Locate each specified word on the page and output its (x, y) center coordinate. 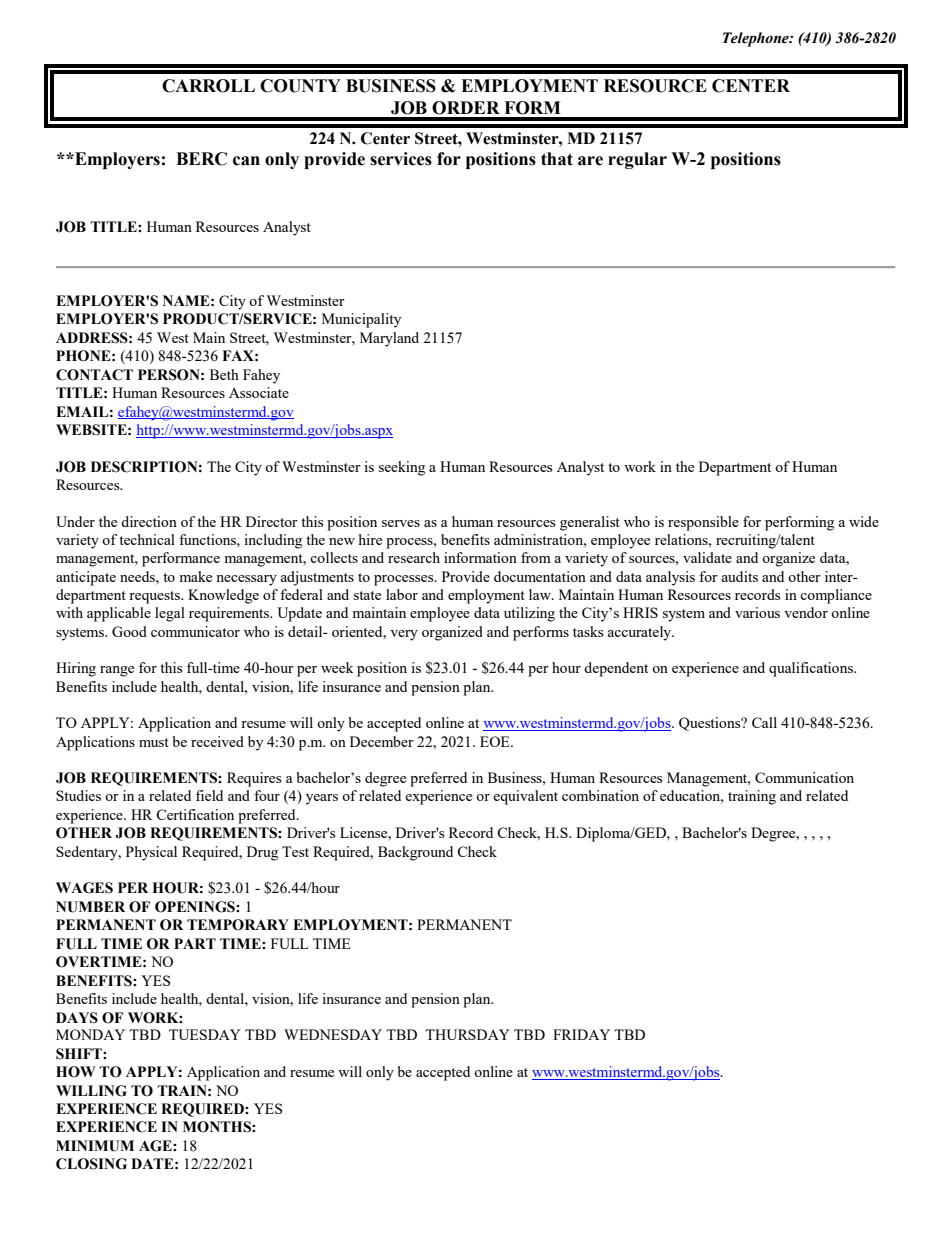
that (557, 159)
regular (637, 160)
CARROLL (208, 86)
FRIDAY (581, 1034)
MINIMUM (95, 1146)
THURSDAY (467, 1034)
